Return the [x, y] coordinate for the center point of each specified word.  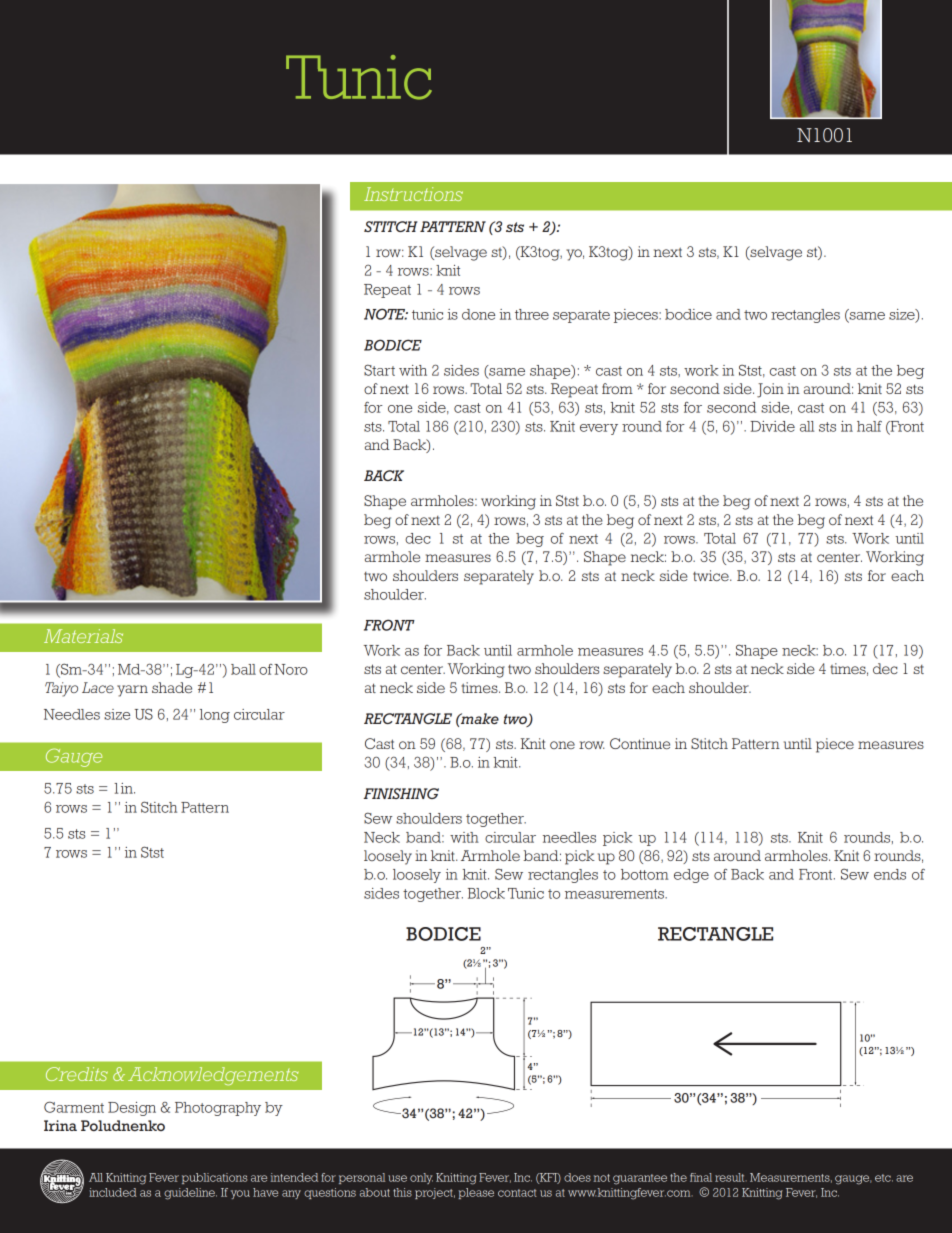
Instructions [413, 194]
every [599, 429]
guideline [190, 1194]
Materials [83, 636]
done [478, 314]
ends [890, 874]
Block [486, 893]
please [476, 1193]
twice [712, 575]
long [215, 716]
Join [770, 390]
